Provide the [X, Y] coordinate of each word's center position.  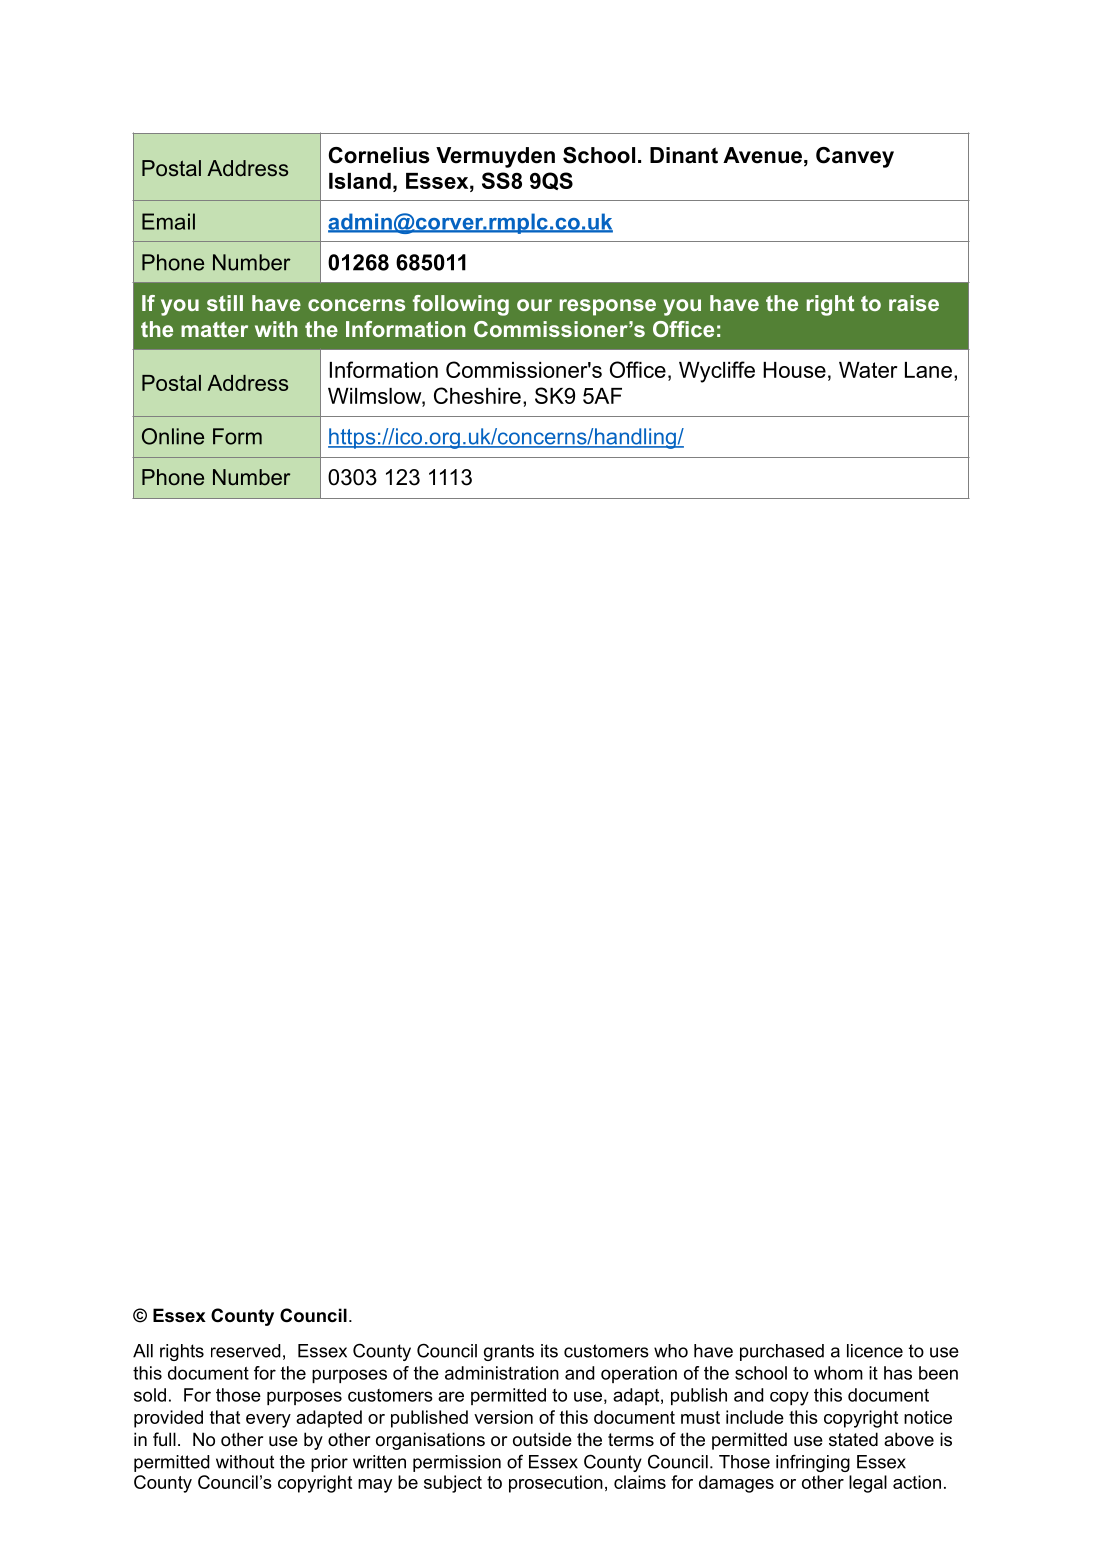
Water [868, 370]
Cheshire [477, 395]
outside [542, 1439]
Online [173, 436]
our [534, 305]
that [225, 1417]
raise [914, 303]
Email [168, 221]
